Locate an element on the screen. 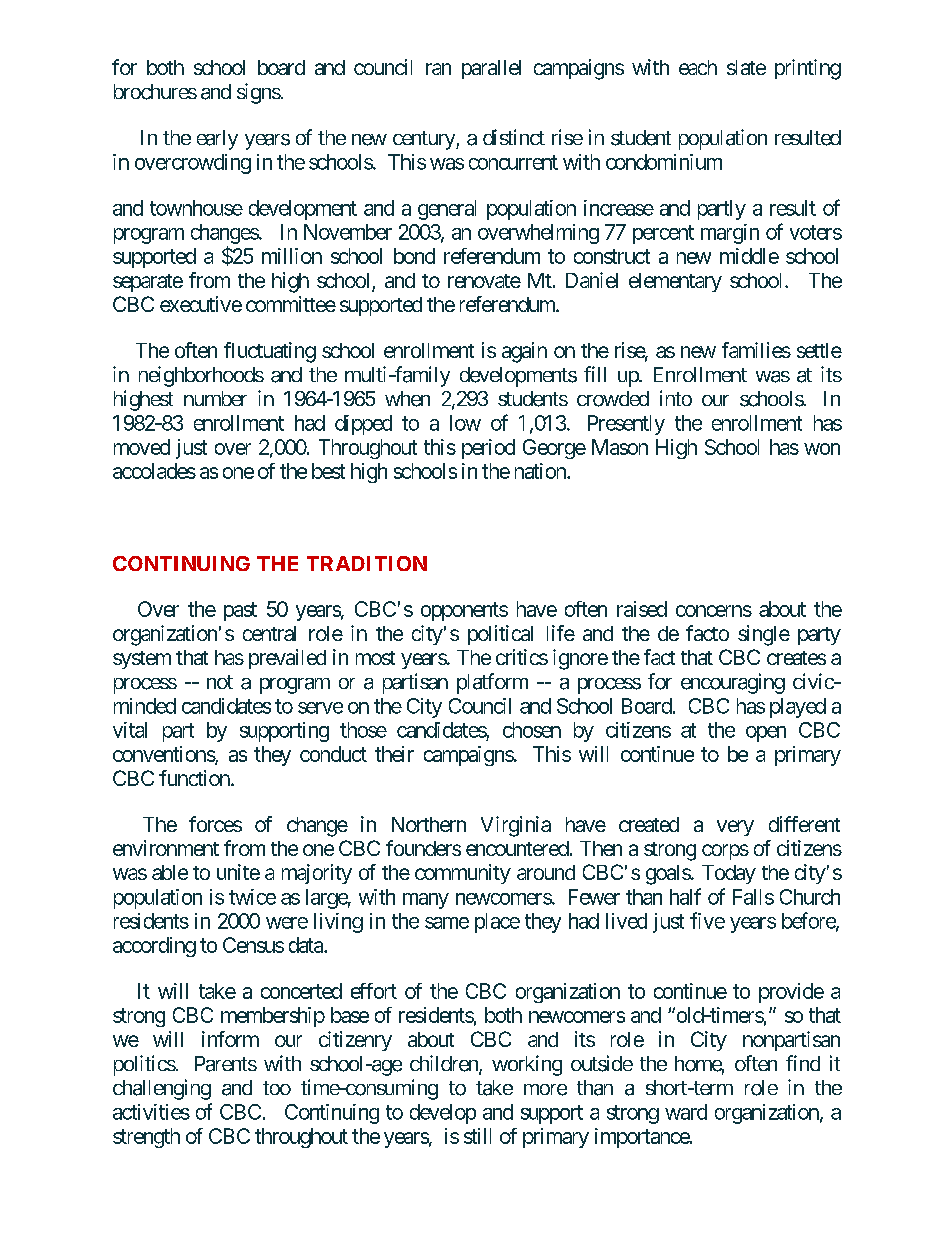  past is located at coordinates (240, 611).
